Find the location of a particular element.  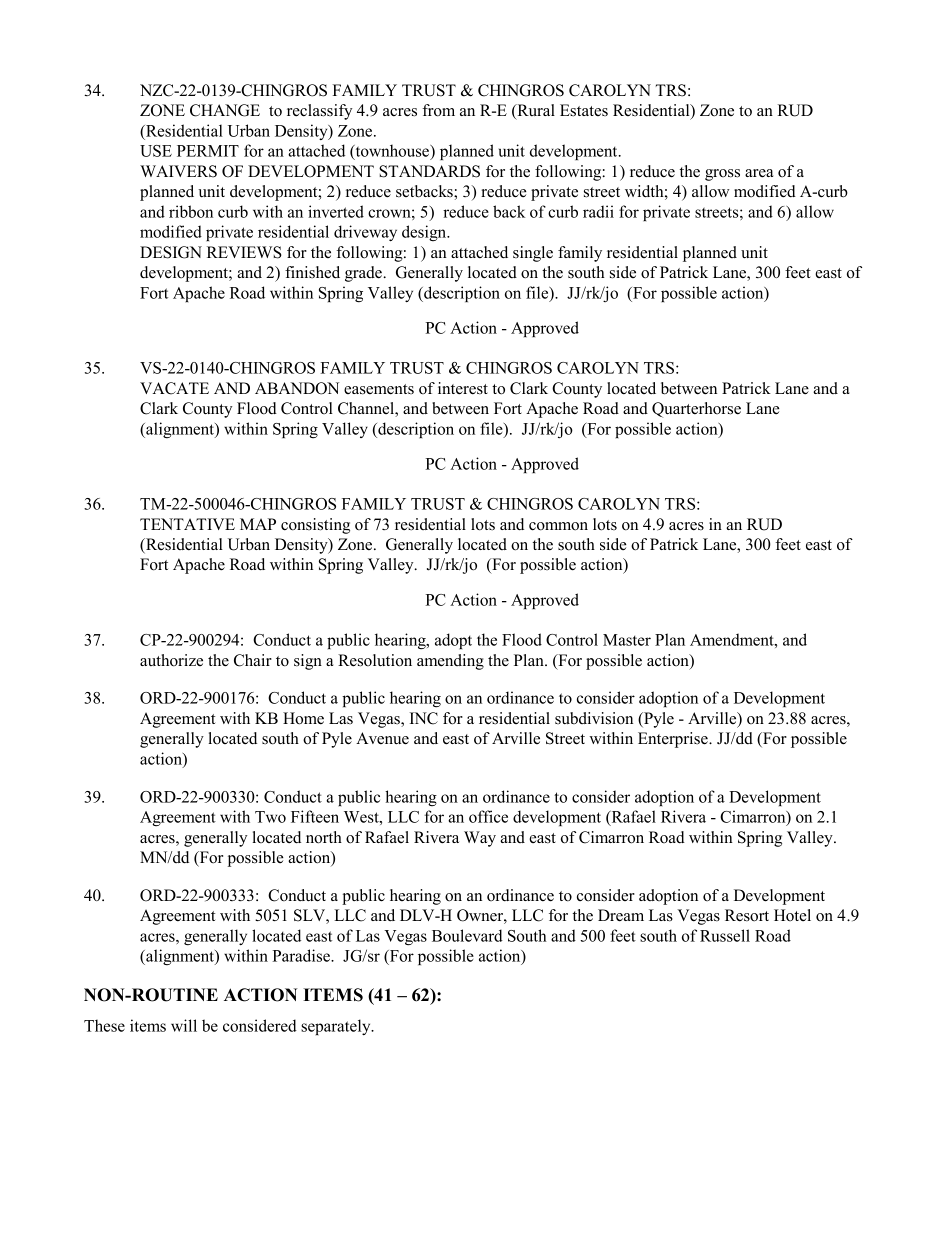

TENTATIVE is located at coordinates (187, 524).
